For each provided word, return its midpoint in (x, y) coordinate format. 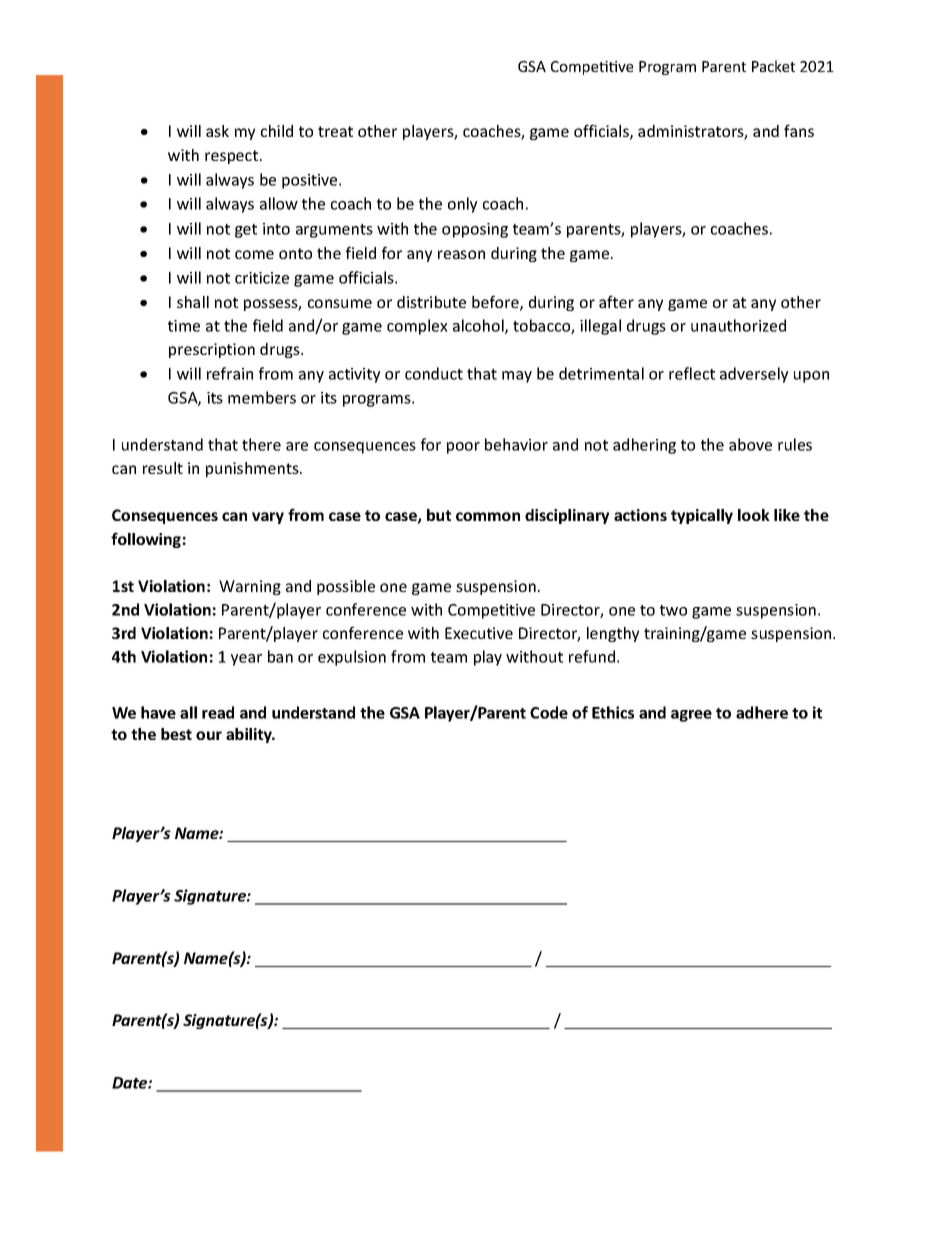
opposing (475, 230)
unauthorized (738, 325)
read (218, 712)
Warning (250, 587)
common (488, 516)
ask (217, 131)
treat (335, 131)
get (246, 231)
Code (549, 712)
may (517, 377)
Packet (773, 66)
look (754, 515)
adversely (754, 375)
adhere (762, 712)
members (262, 397)
